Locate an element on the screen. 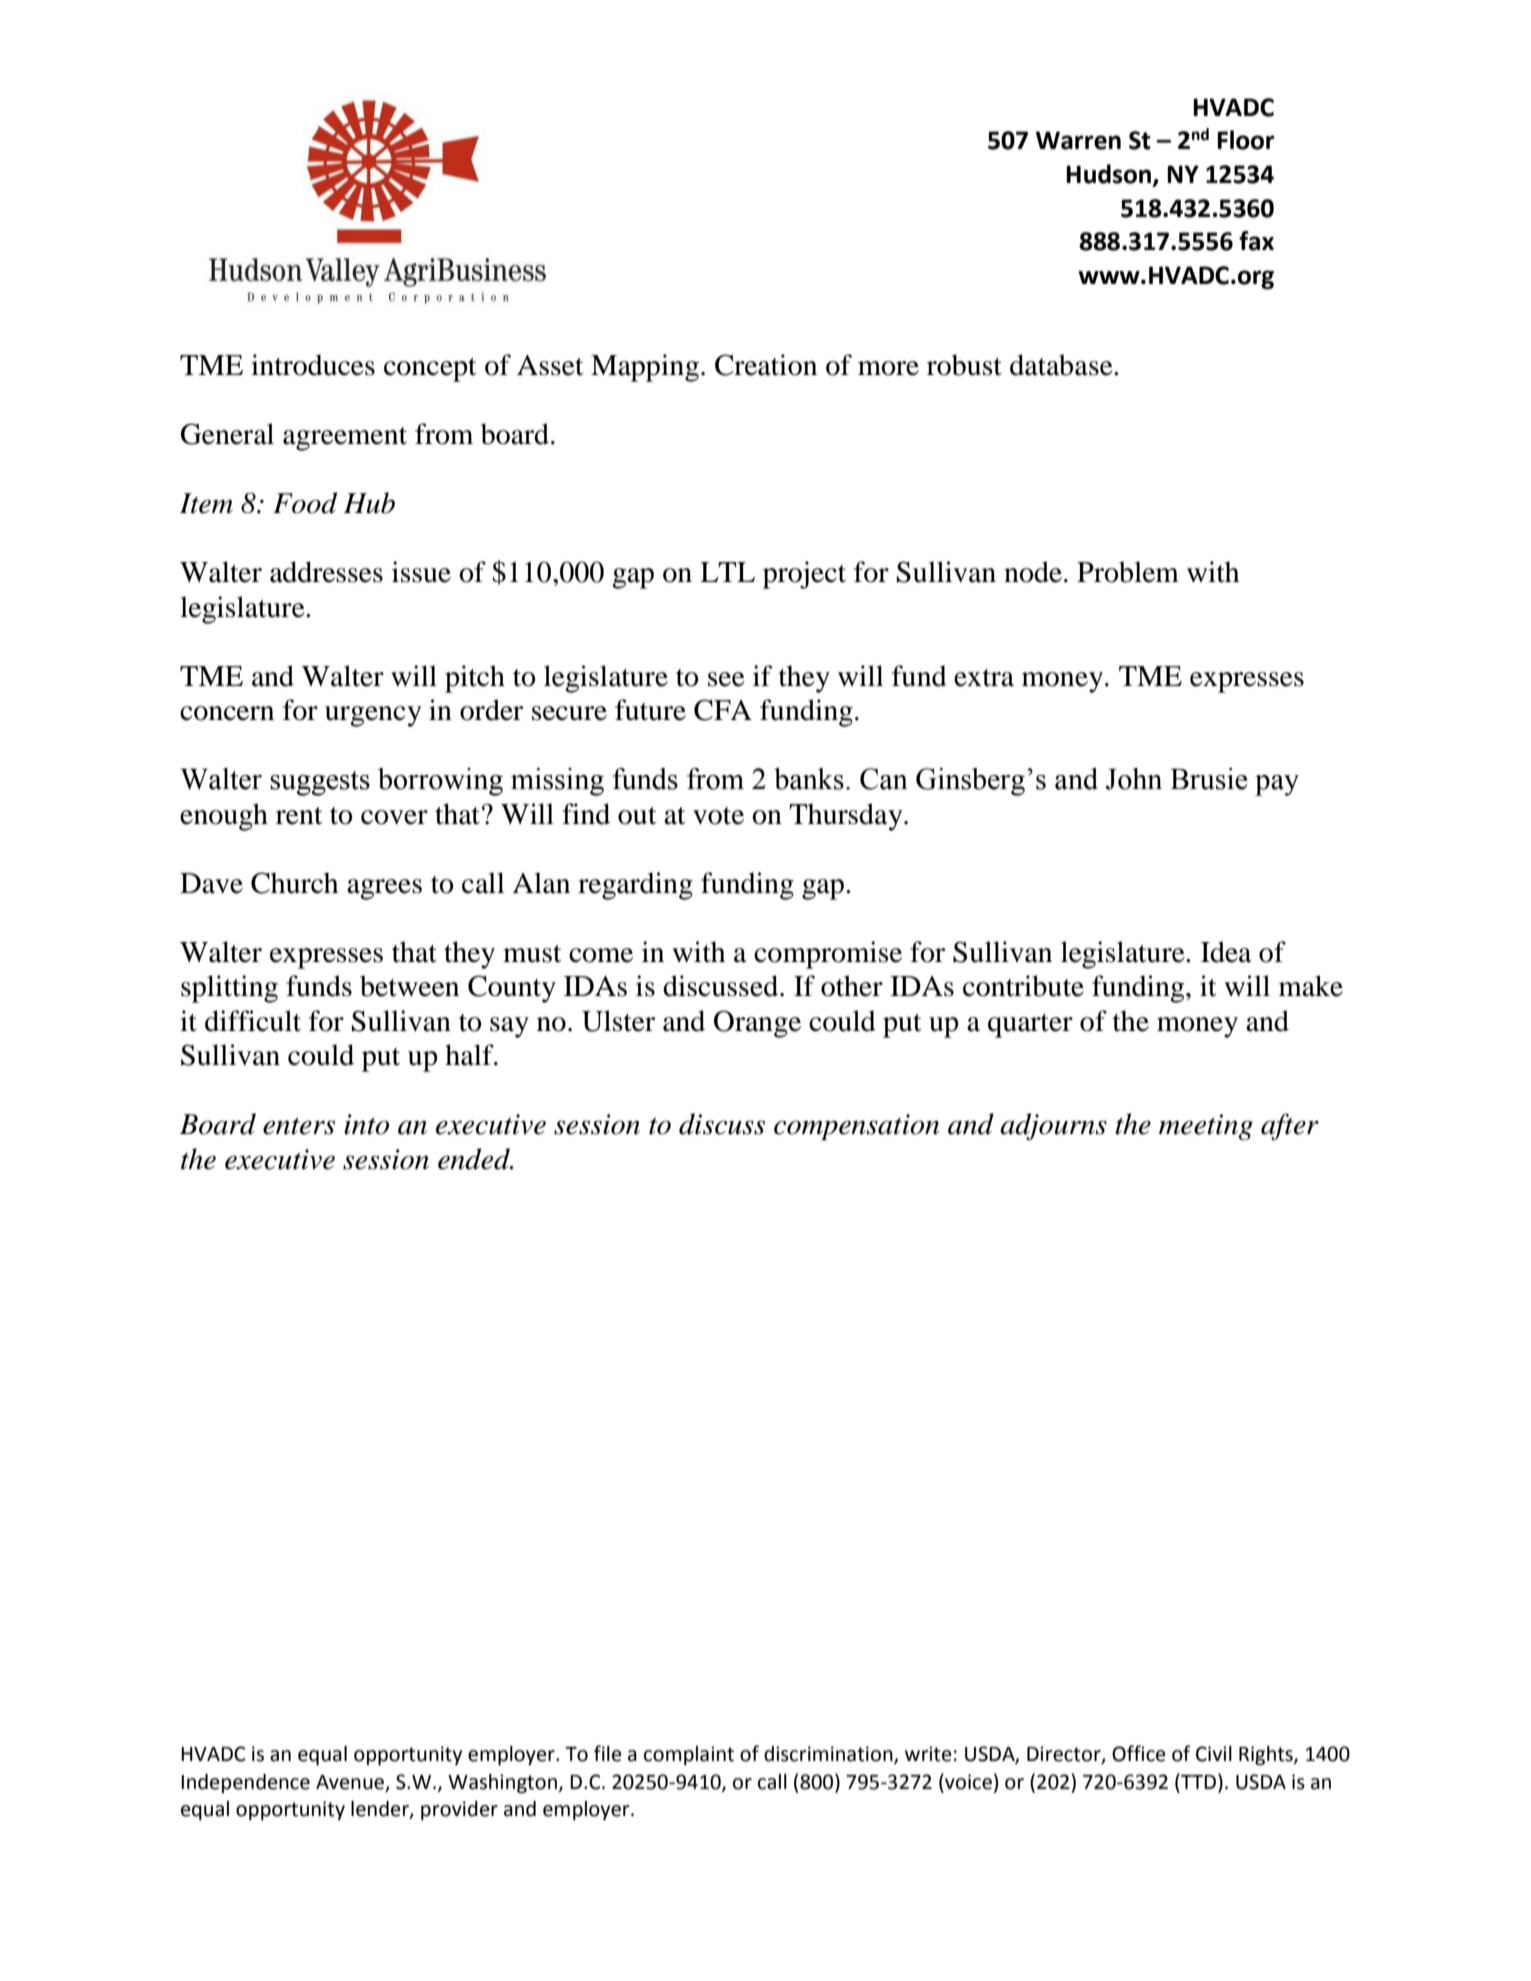 The width and height of the screenshot is (1531, 1981). addresses is located at coordinates (326, 572).
